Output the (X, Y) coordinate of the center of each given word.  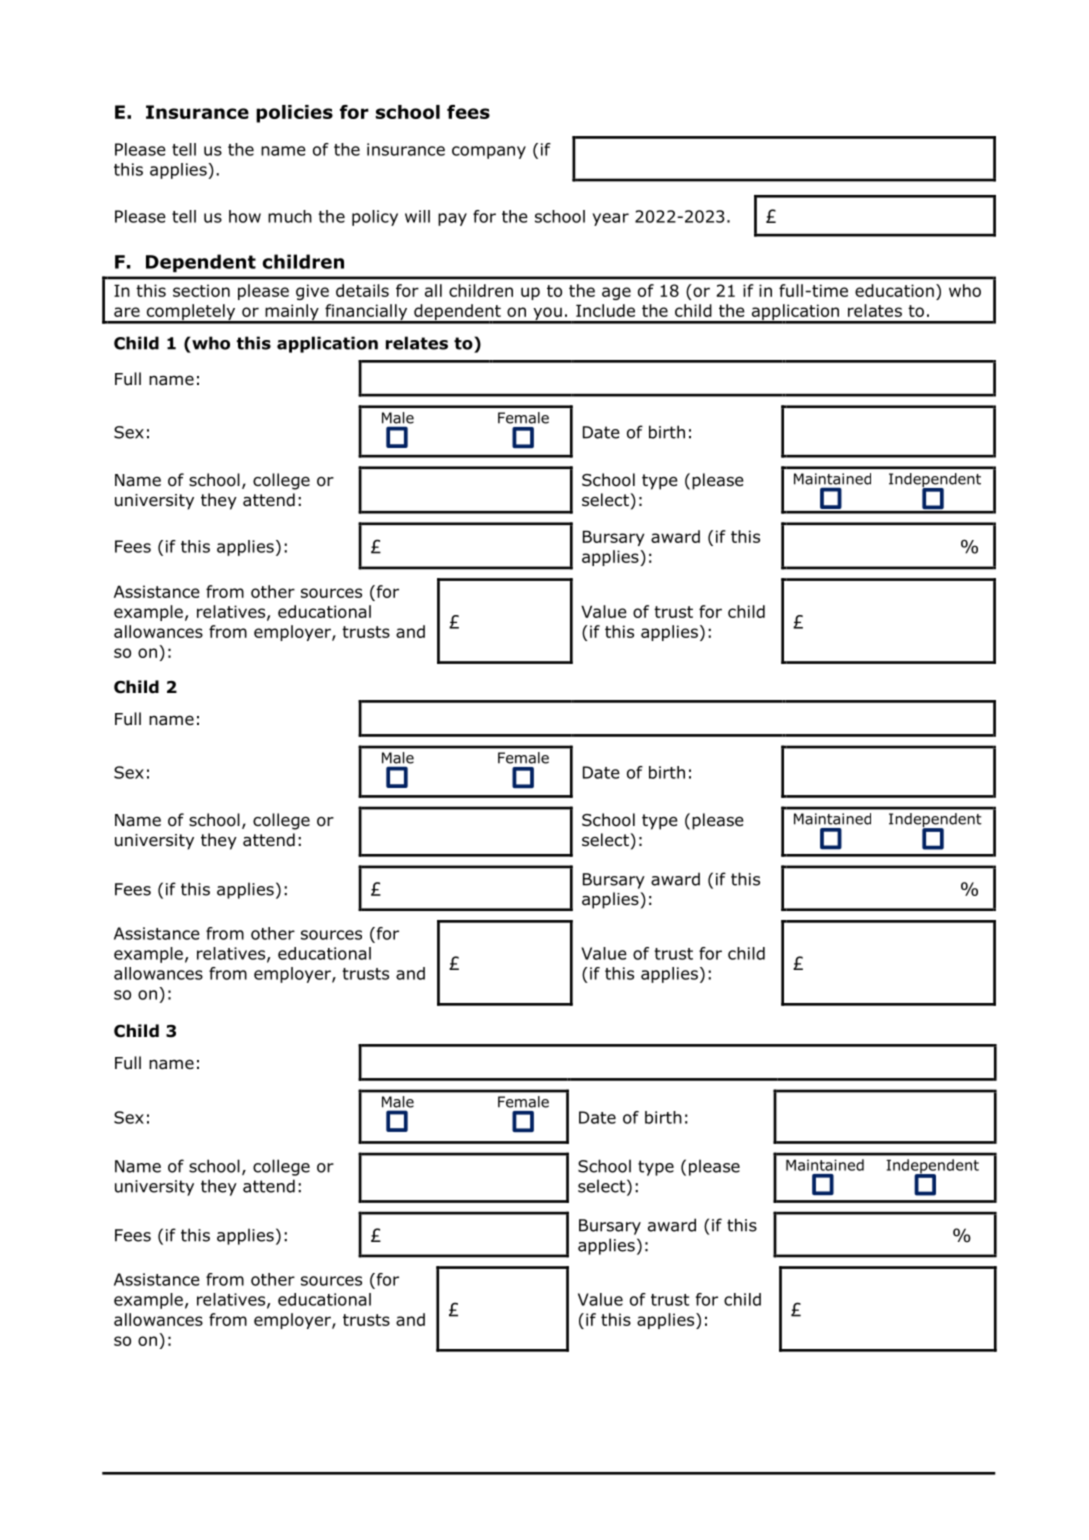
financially (366, 313)
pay (452, 219)
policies (294, 114)
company (489, 152)
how (245, 216)
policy (375, 218)
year (610, 219)
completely (191, 313)
